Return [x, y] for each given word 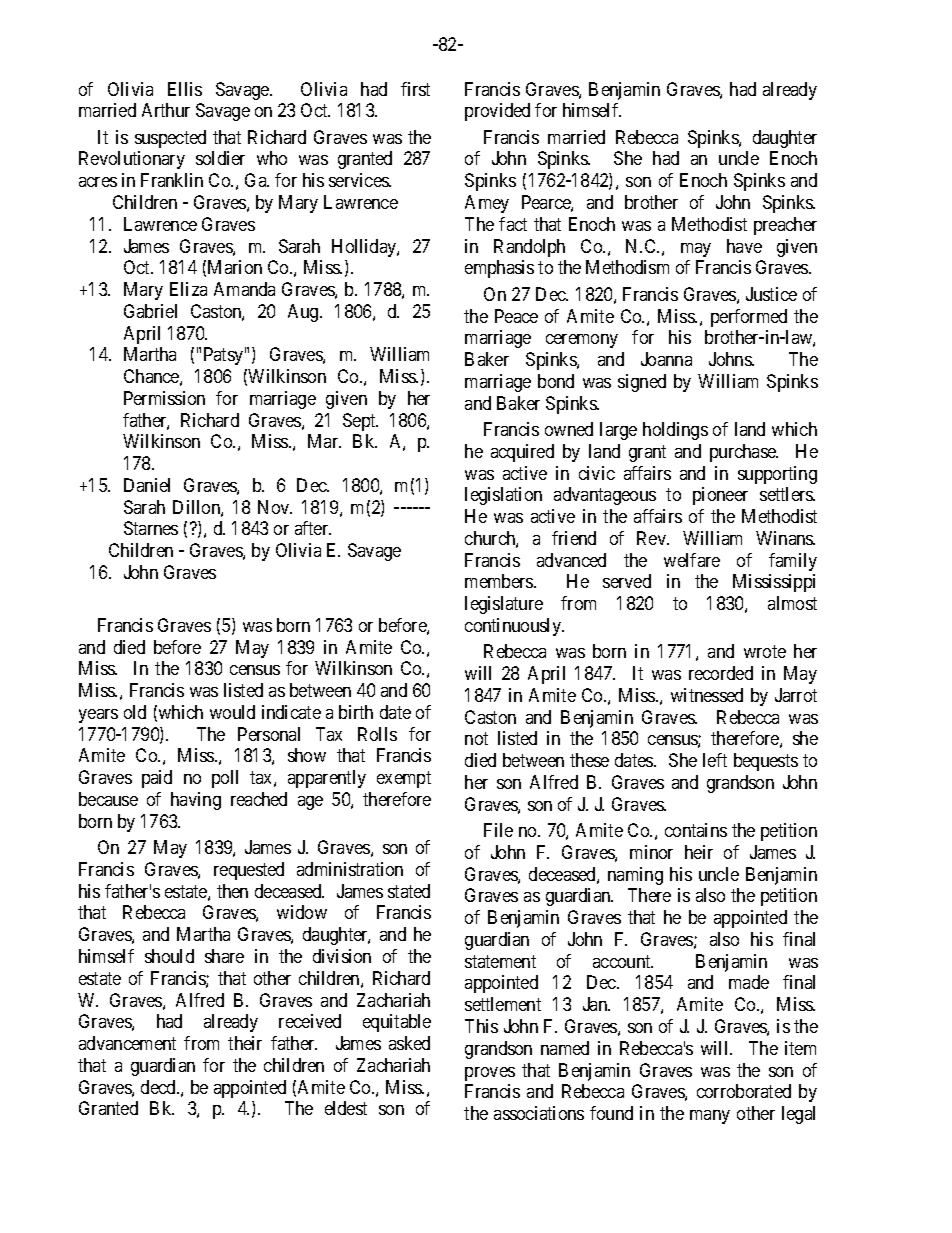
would [232, 712]
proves [490, 1074]
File [498, 830]
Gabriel [150, 311]
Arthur [166, 110]
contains [696, 830]
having [196, 801]
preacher [785, 226]
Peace [516, 316]
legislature [504, 605]
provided [497, 112]
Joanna [666, 359]
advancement [127, 1043]
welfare [692, 560]
